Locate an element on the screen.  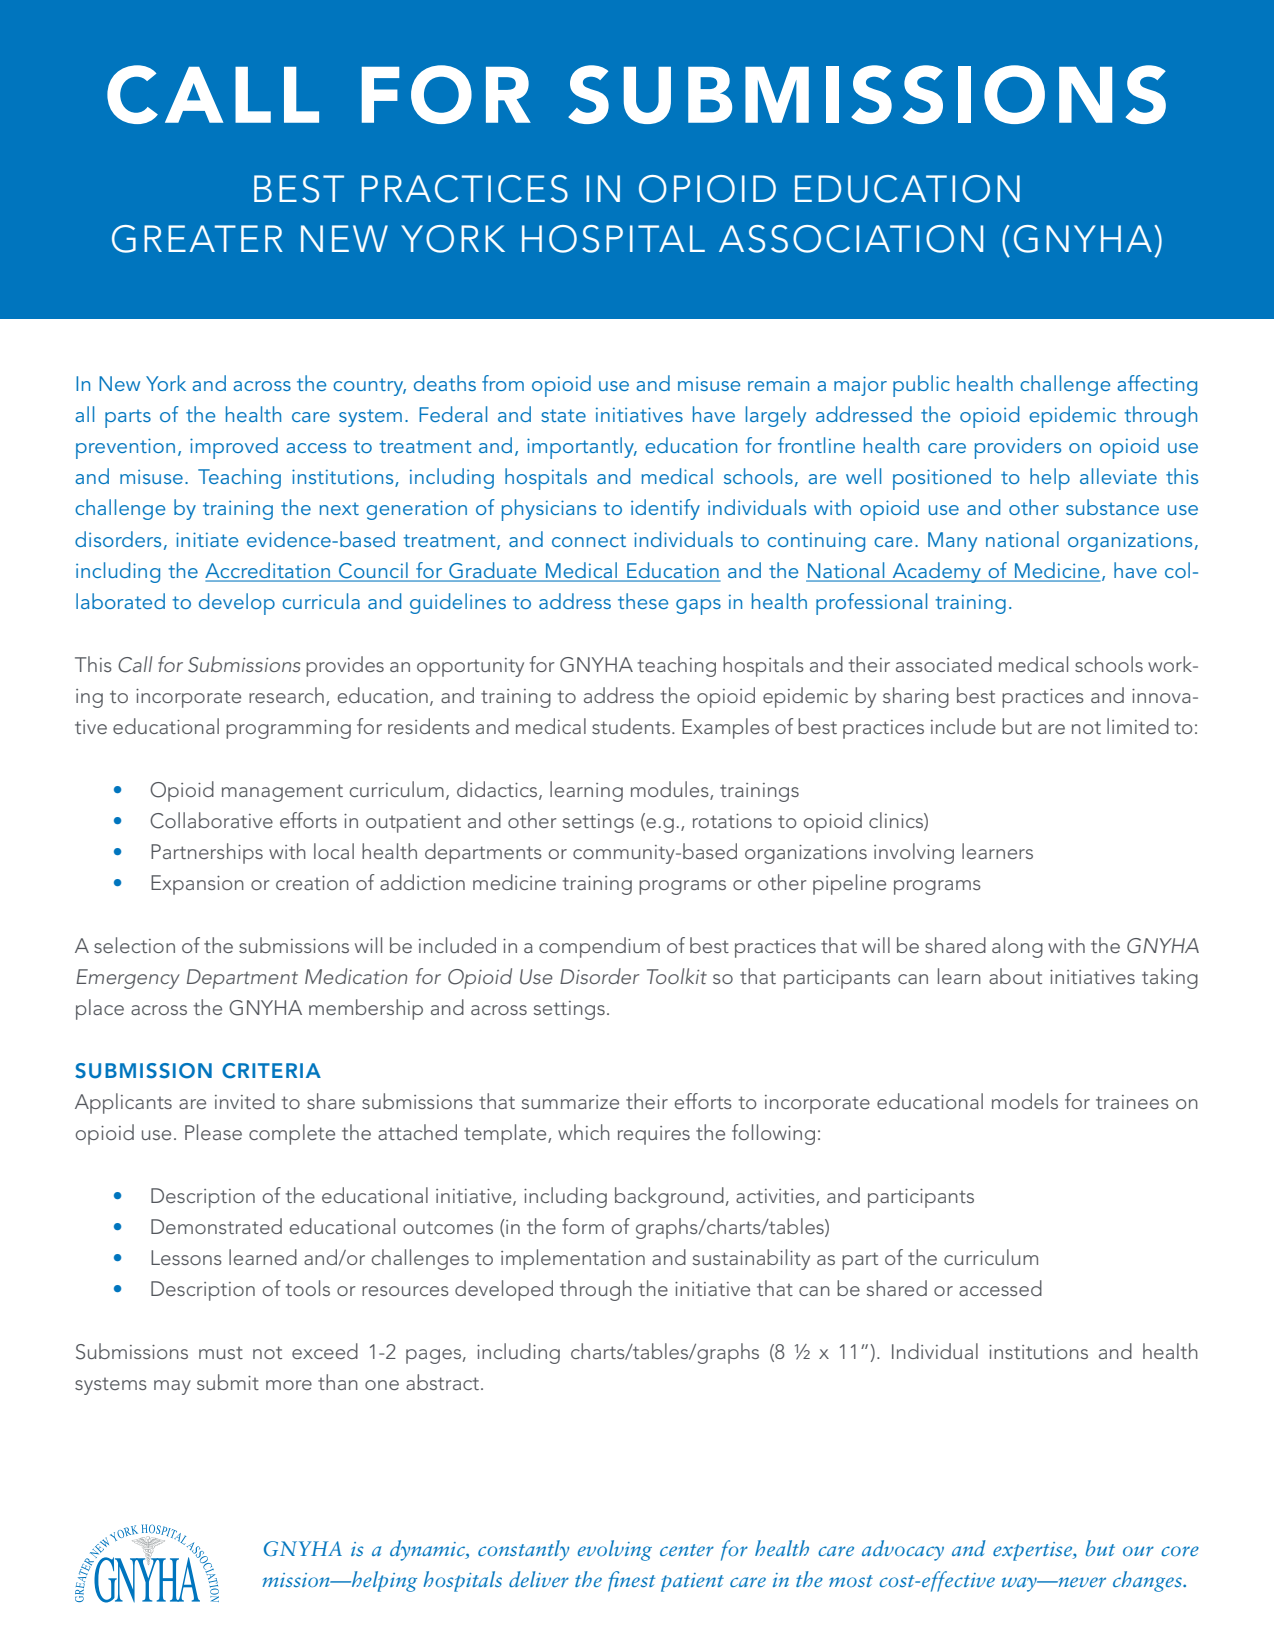
GREATER is located at coordinates (197, 239).
